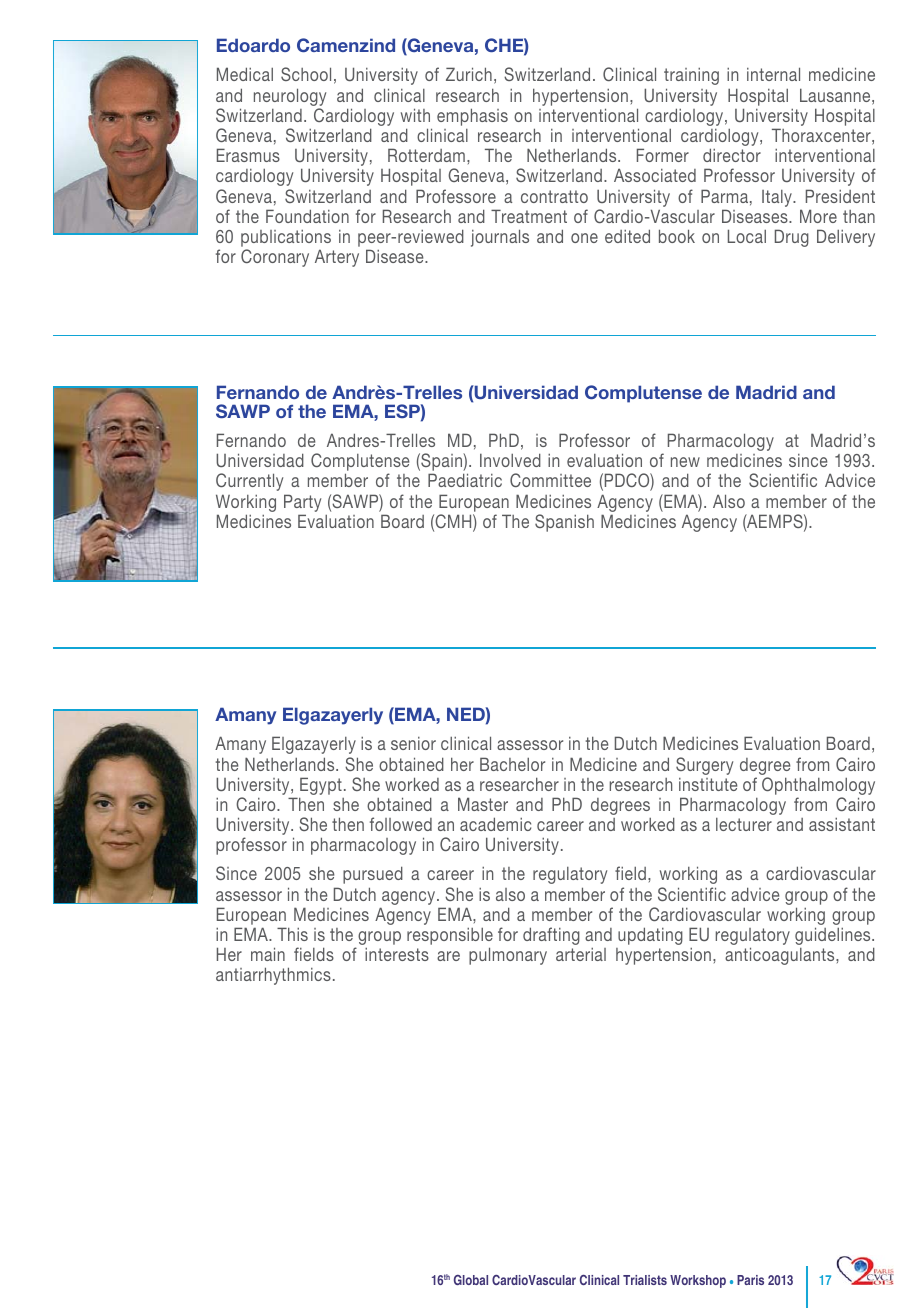  What do you see at coordinates (512, 764) in the image?
I see `Bachelor` at bounding box center [512, 764].
